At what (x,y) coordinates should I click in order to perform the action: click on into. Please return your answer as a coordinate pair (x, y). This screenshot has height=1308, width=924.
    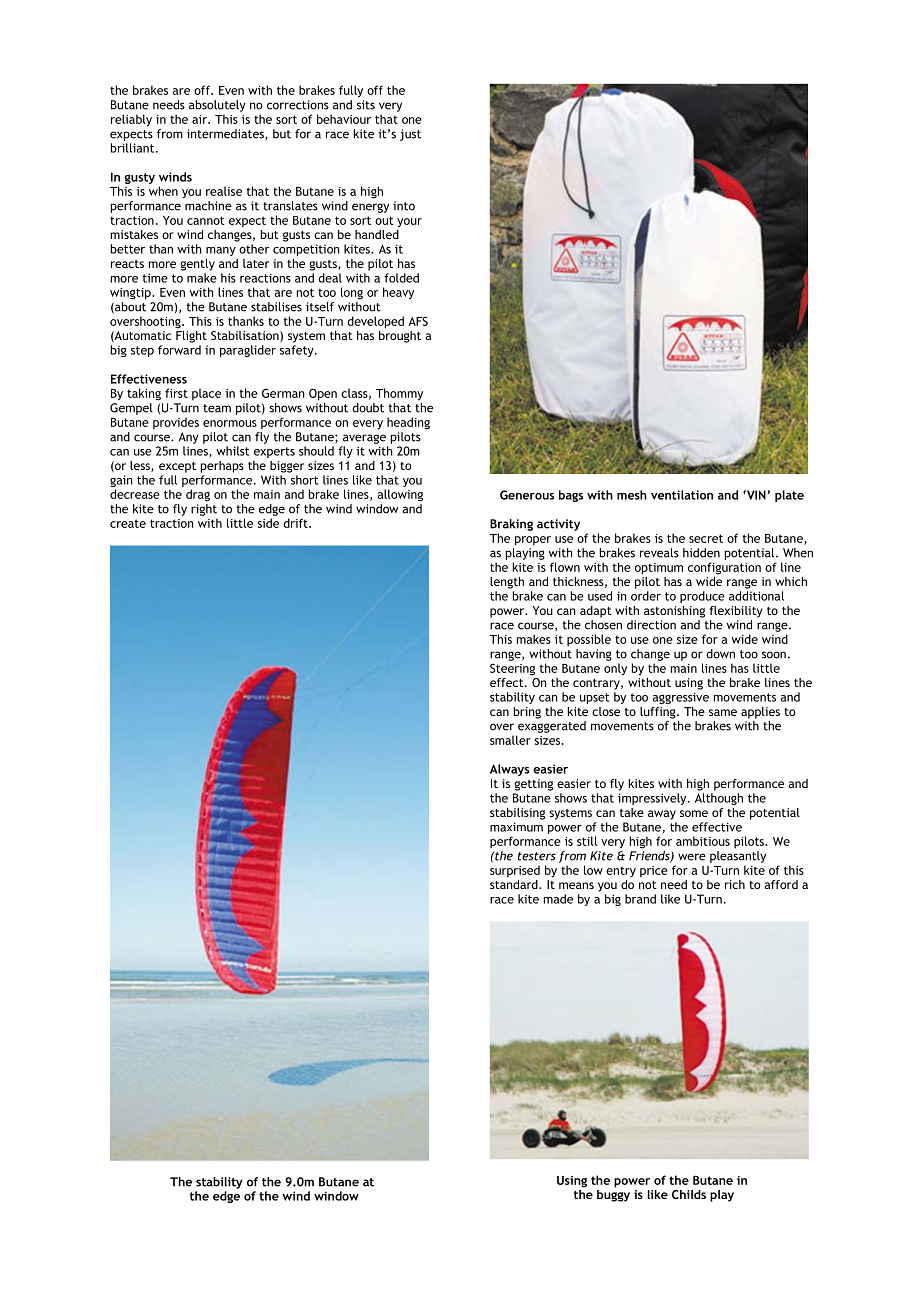
    Looking at the image, I should click on (404, 206).
